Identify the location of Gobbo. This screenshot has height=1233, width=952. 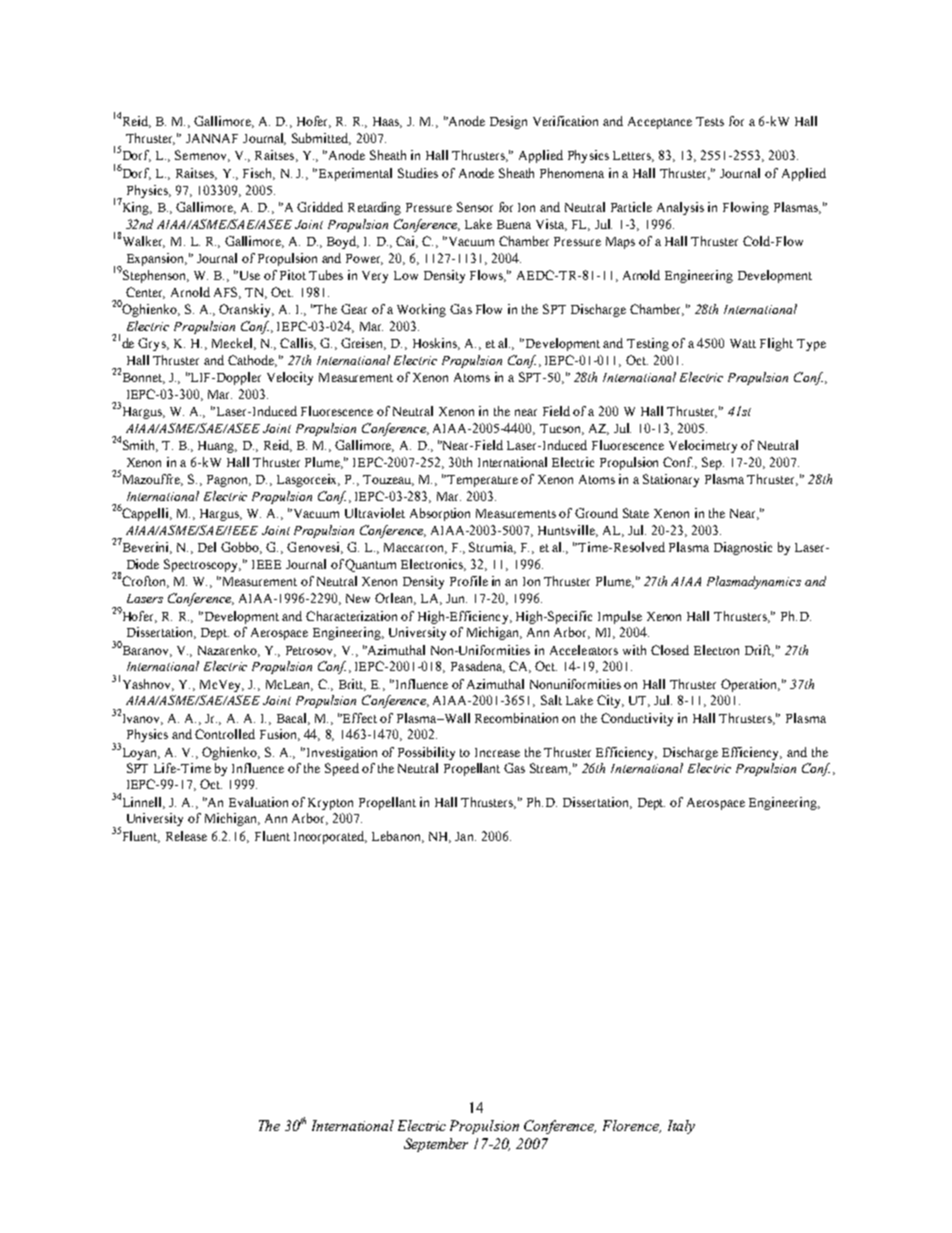
(241, 548).
